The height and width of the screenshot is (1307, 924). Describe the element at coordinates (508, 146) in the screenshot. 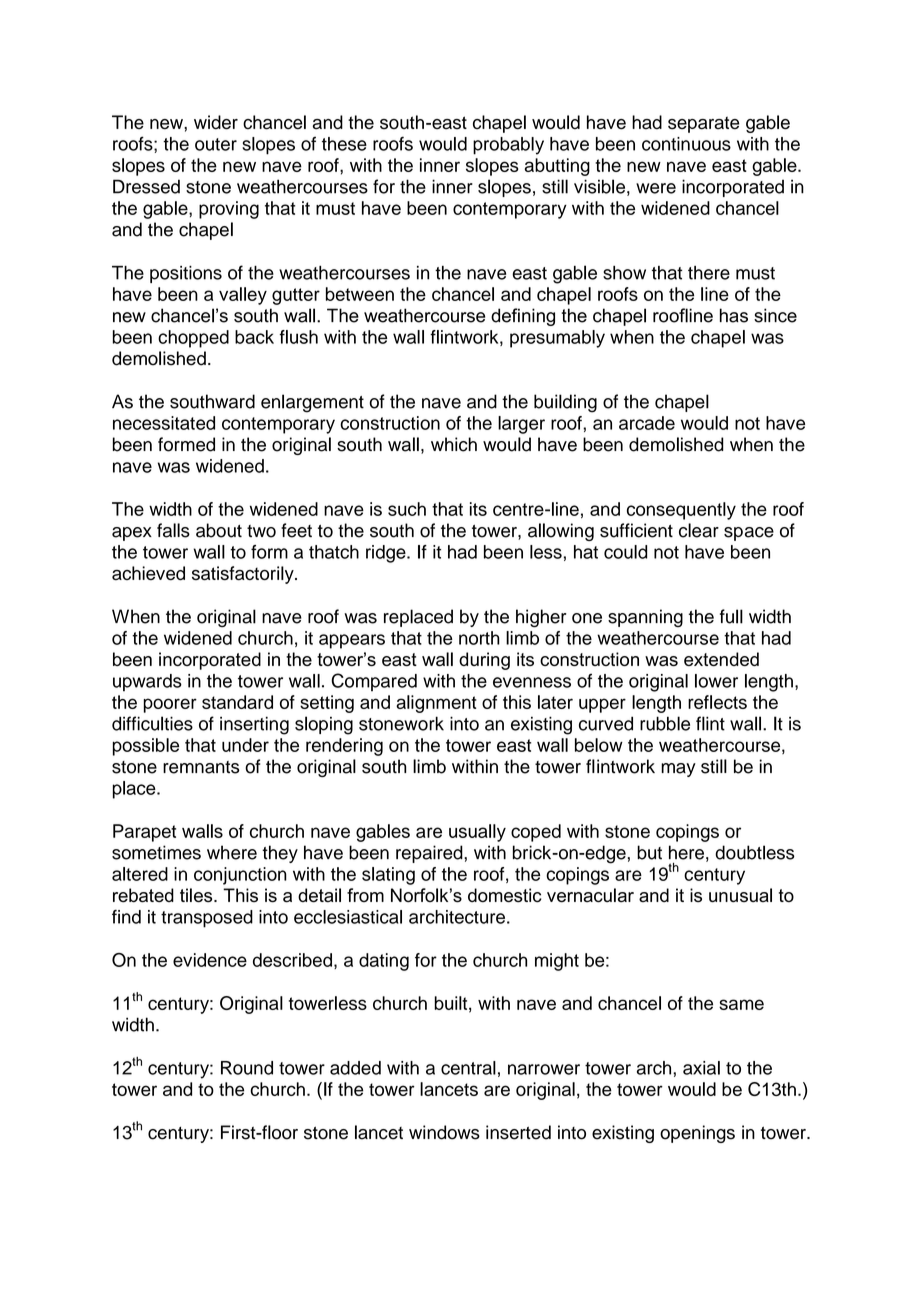

I see `probably` at that location.
